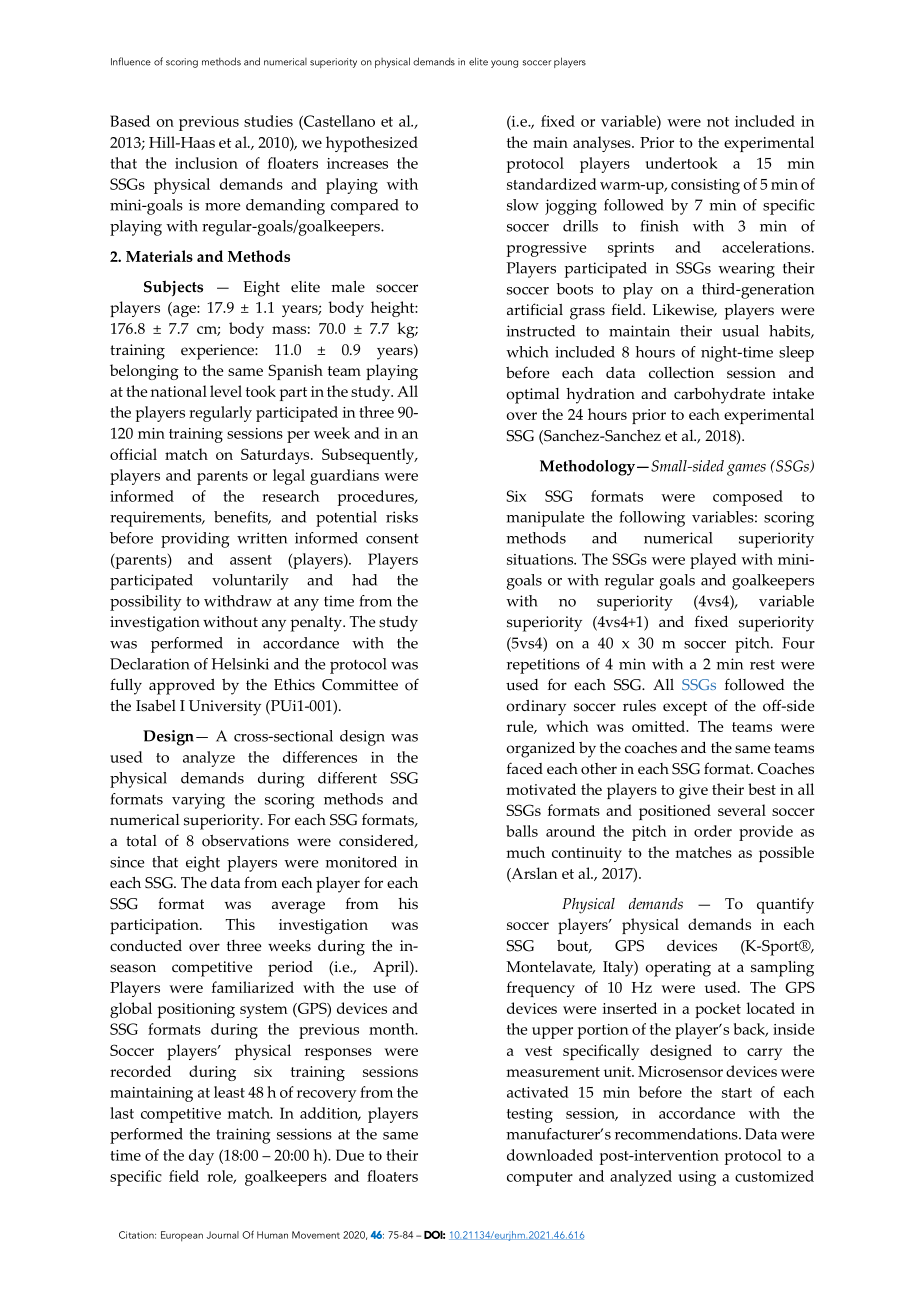  I want to click on studies, so click(268, 121).
